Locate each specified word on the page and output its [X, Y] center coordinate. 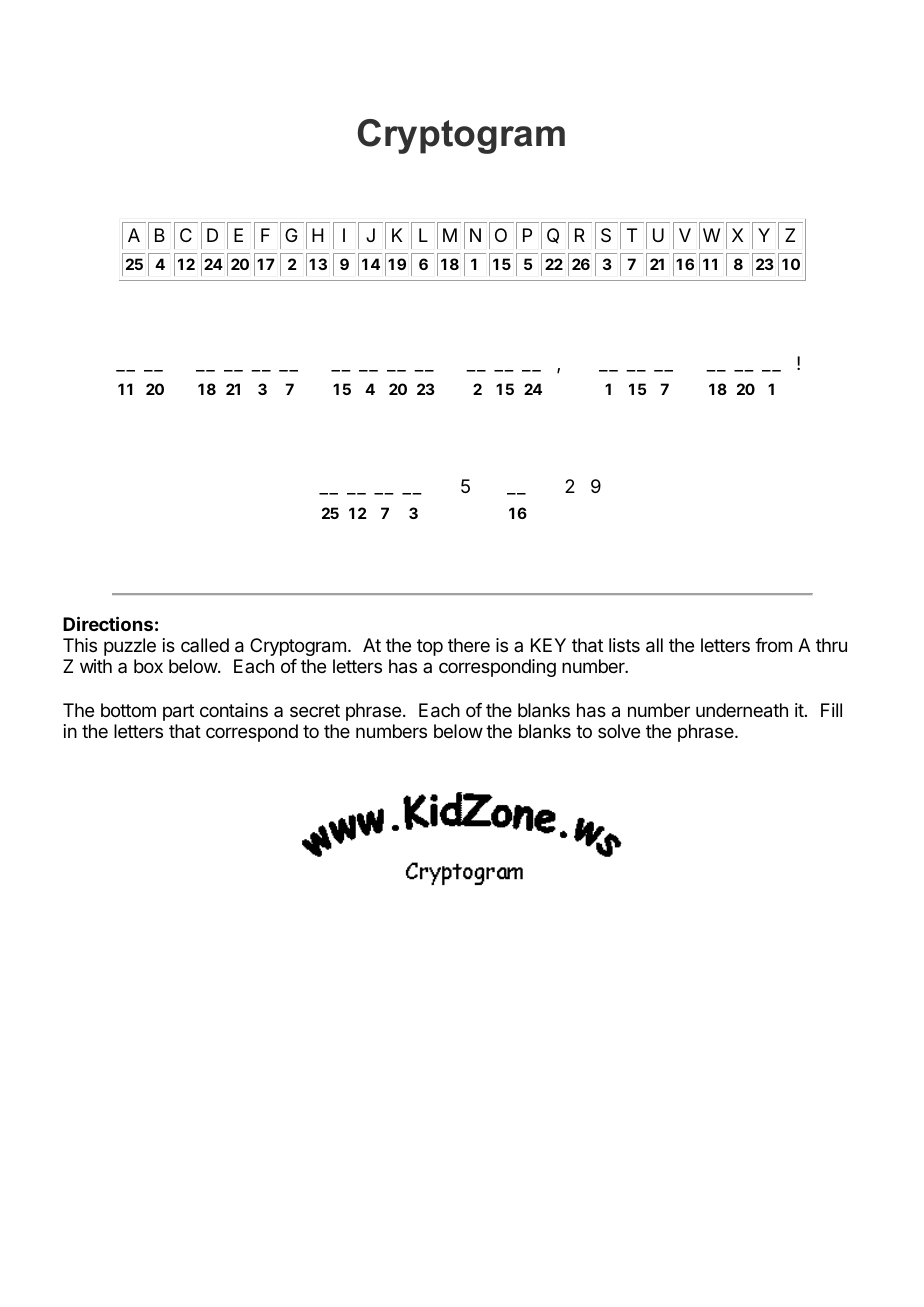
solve [619, 731]
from [773, 645]
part [178, 712]
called [205, 645]
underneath [742, 710]
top [430, 647]
